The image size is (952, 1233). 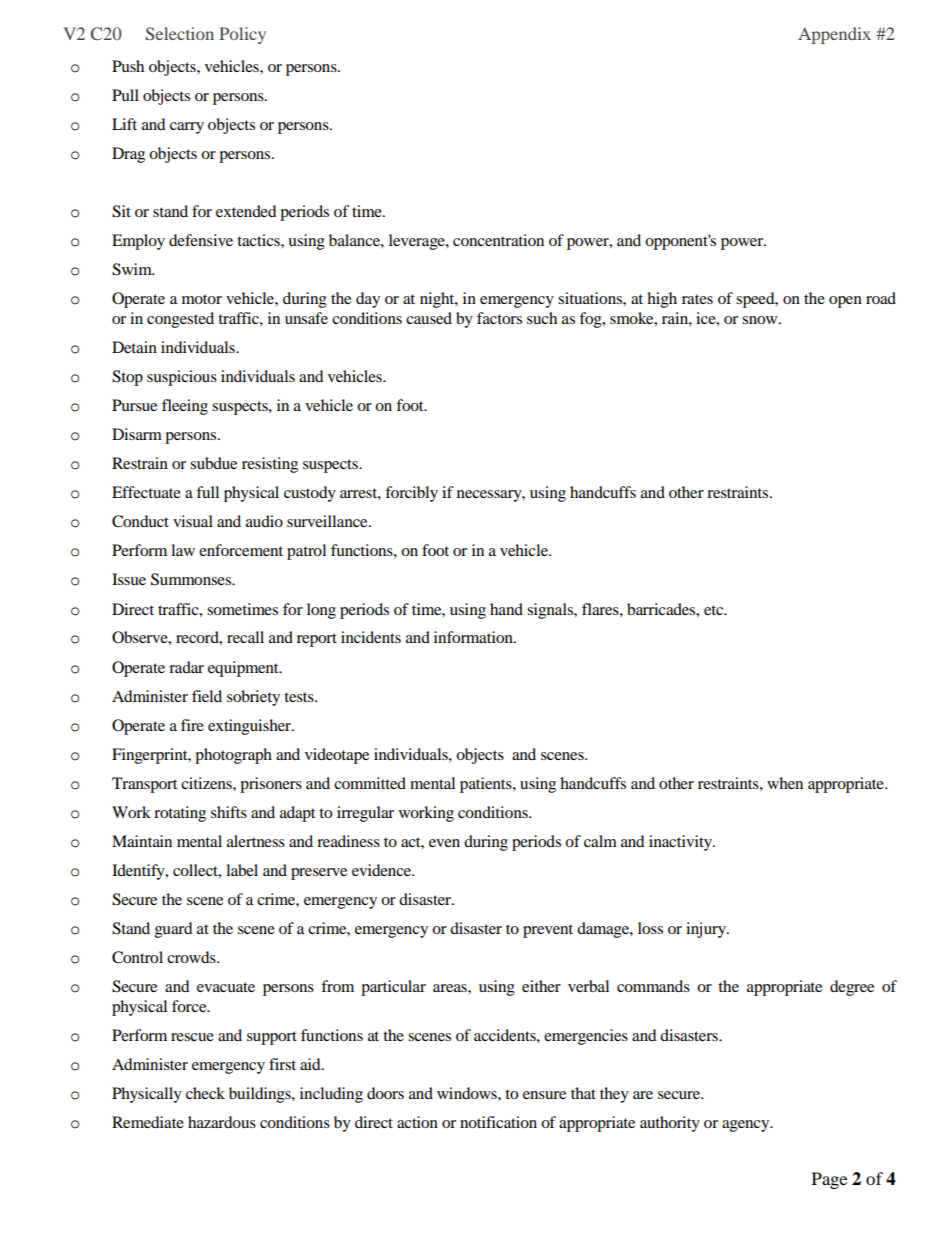 I want to click on concentration, so click(x=498, y=240).
